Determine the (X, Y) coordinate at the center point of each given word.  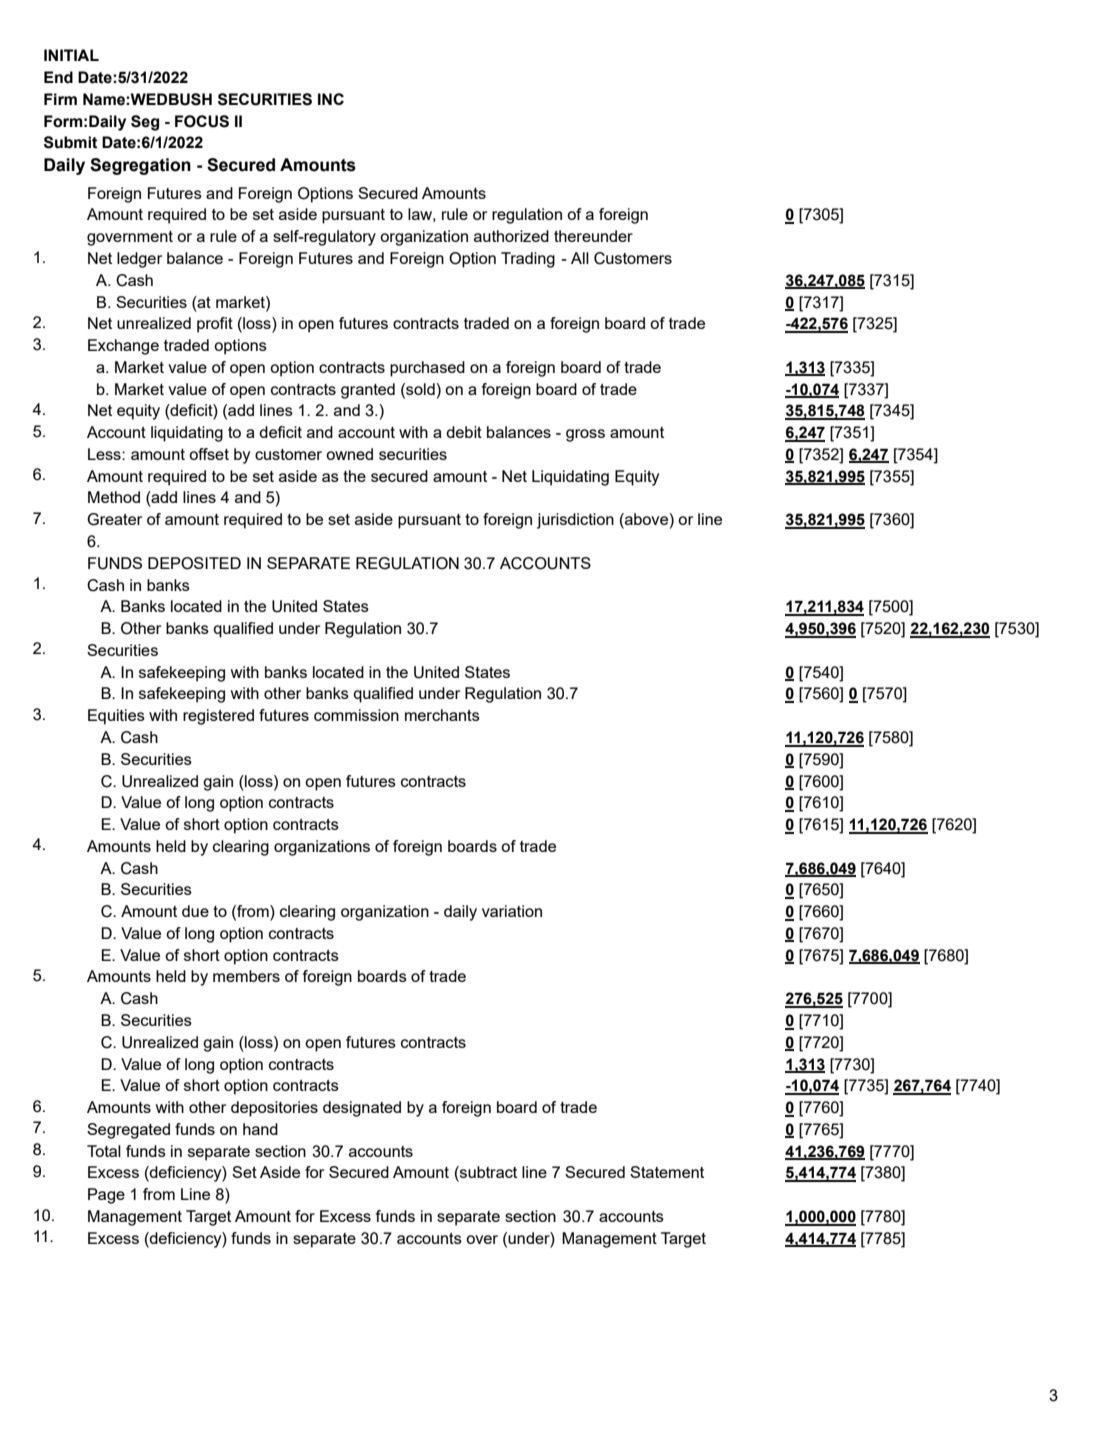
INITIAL (71, 55)
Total (104, 1151)
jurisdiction (575, 521)
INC (331, 99)
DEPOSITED (194, 563)
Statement (667, 1172)
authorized (511, 236)
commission (356, 715)
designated (362, 1109)
